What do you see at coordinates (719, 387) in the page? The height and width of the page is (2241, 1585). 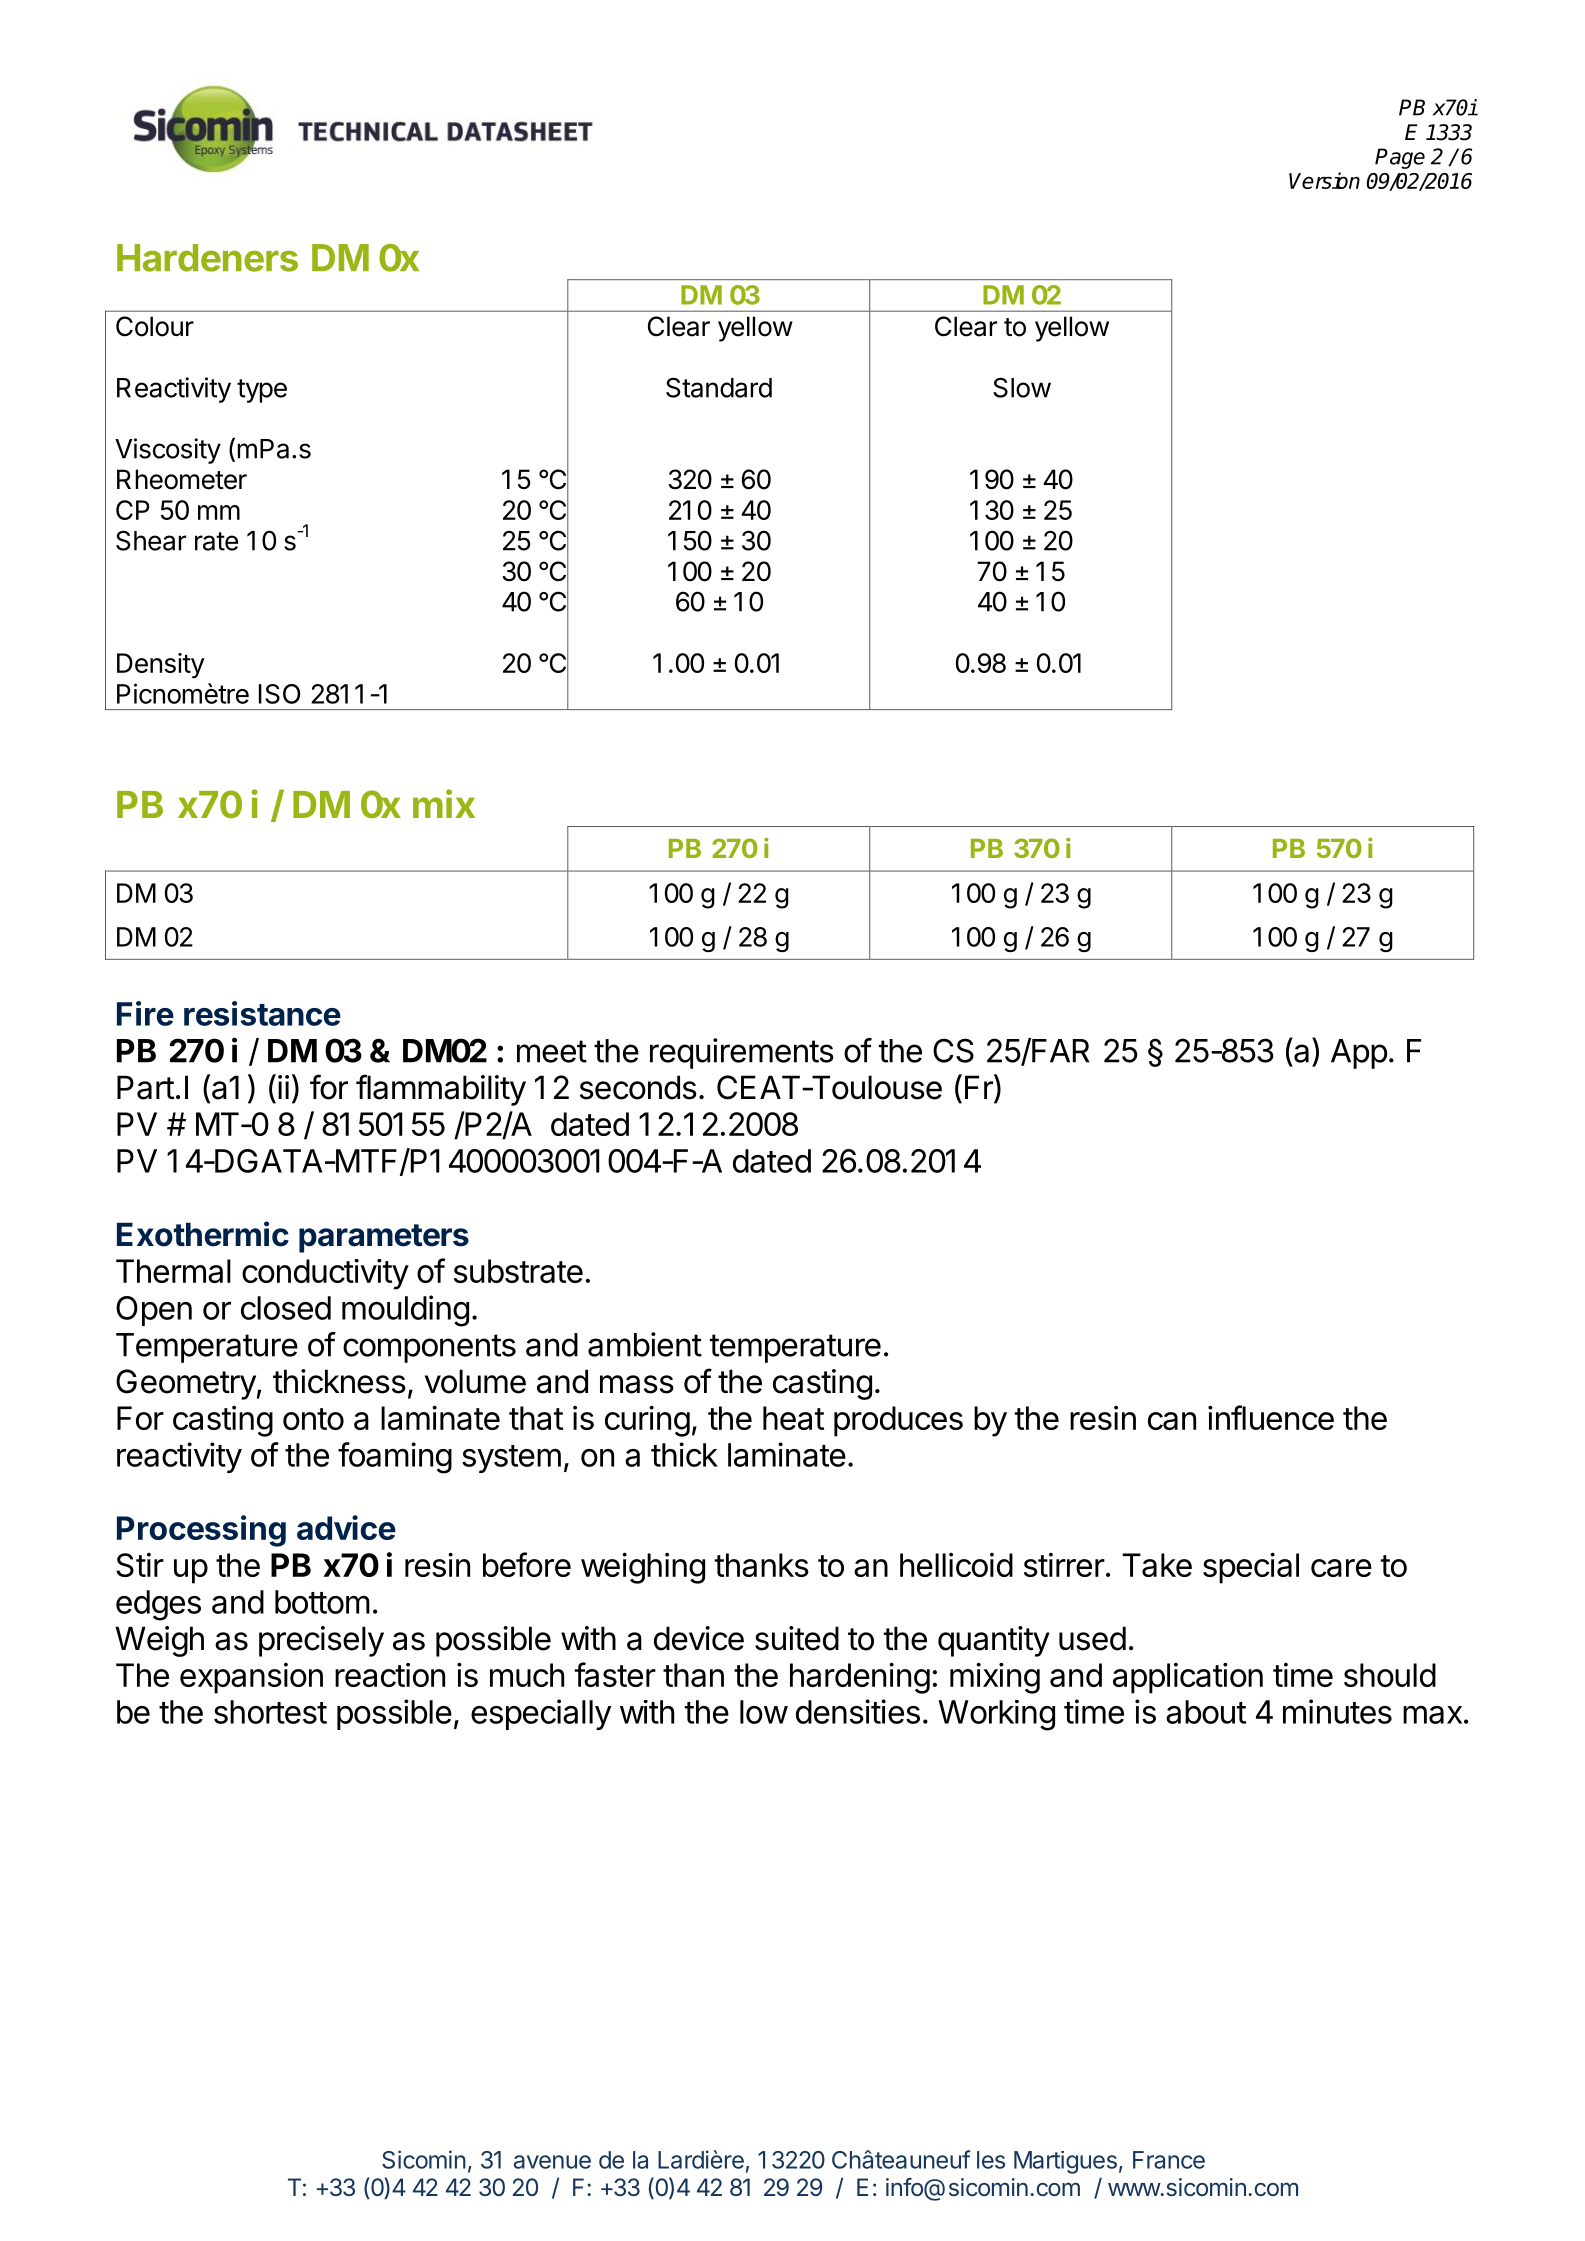 I see `Standard` at bounding box center [719, 387].
